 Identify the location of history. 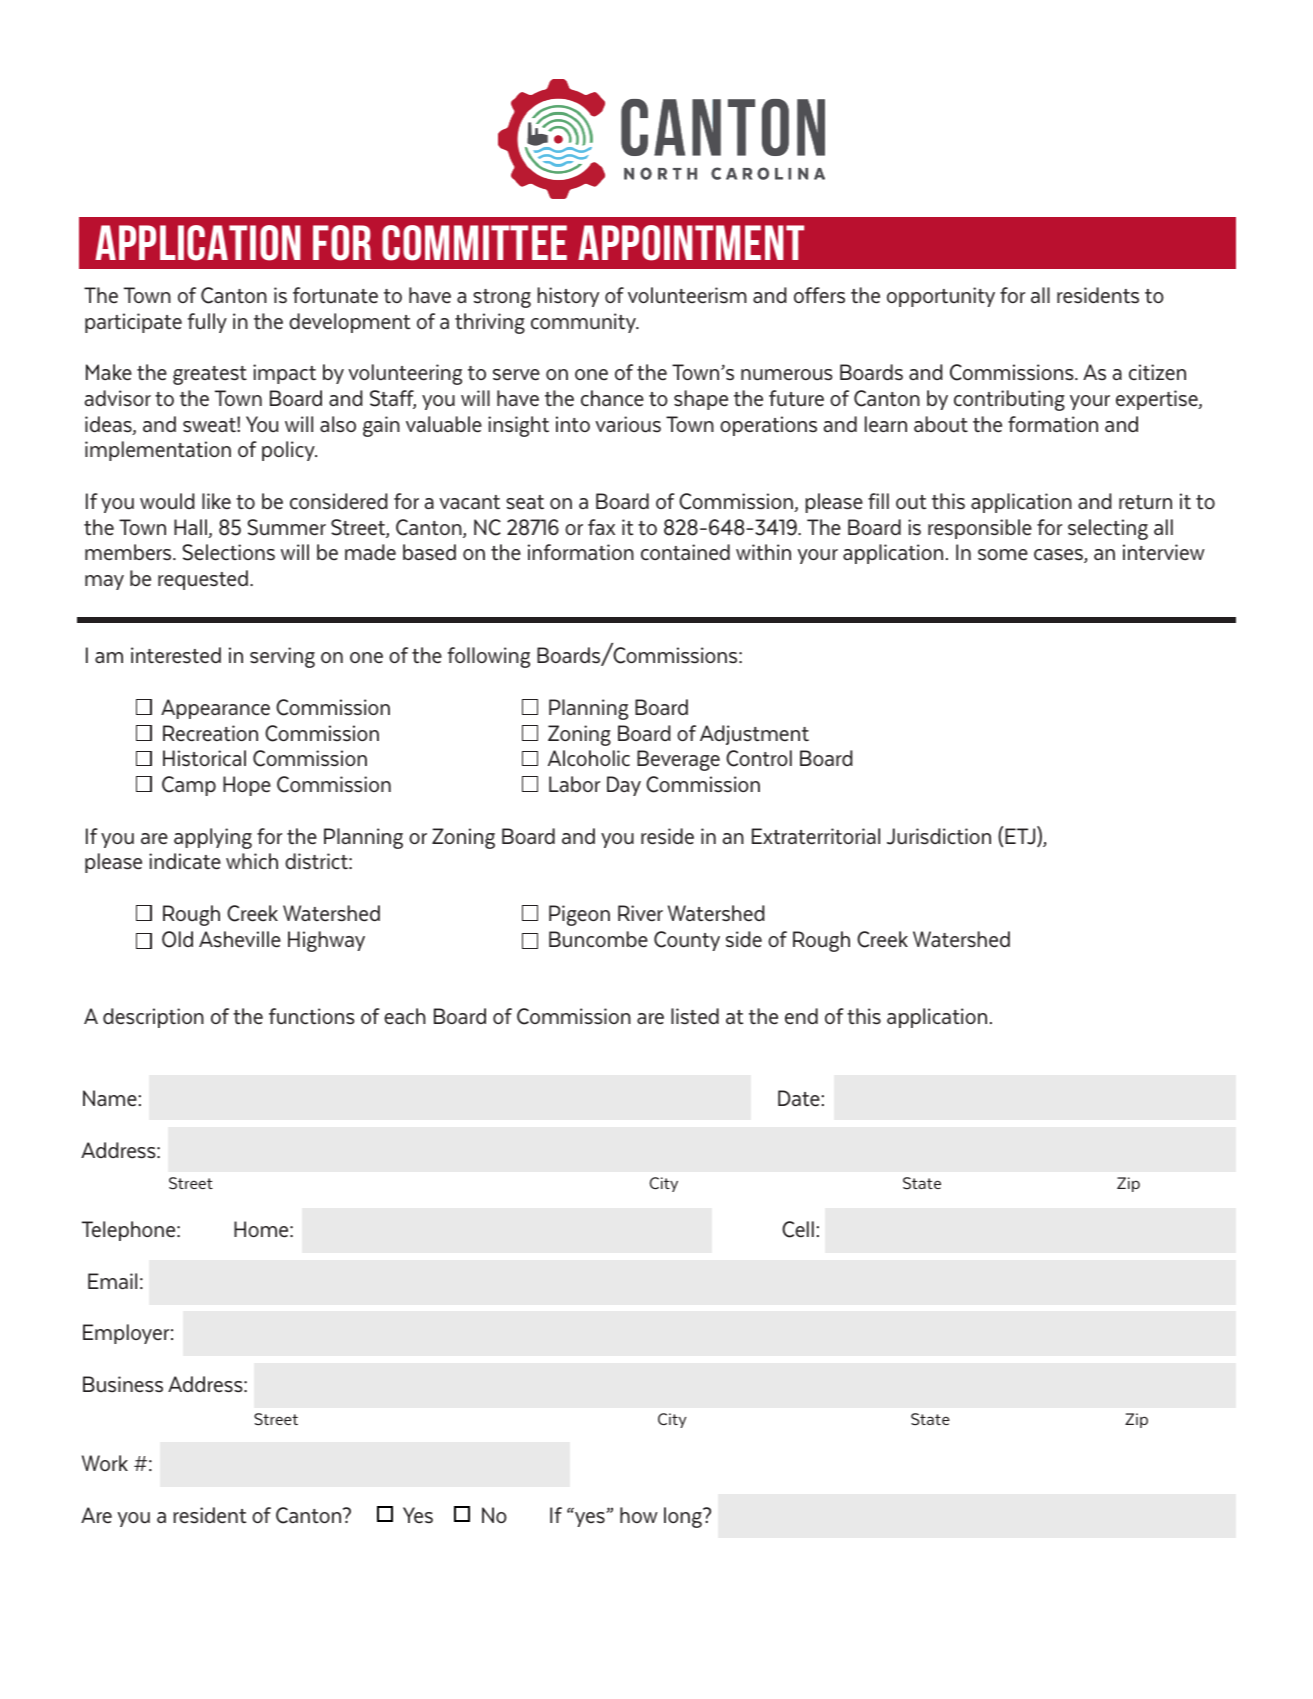
(568, 297).
